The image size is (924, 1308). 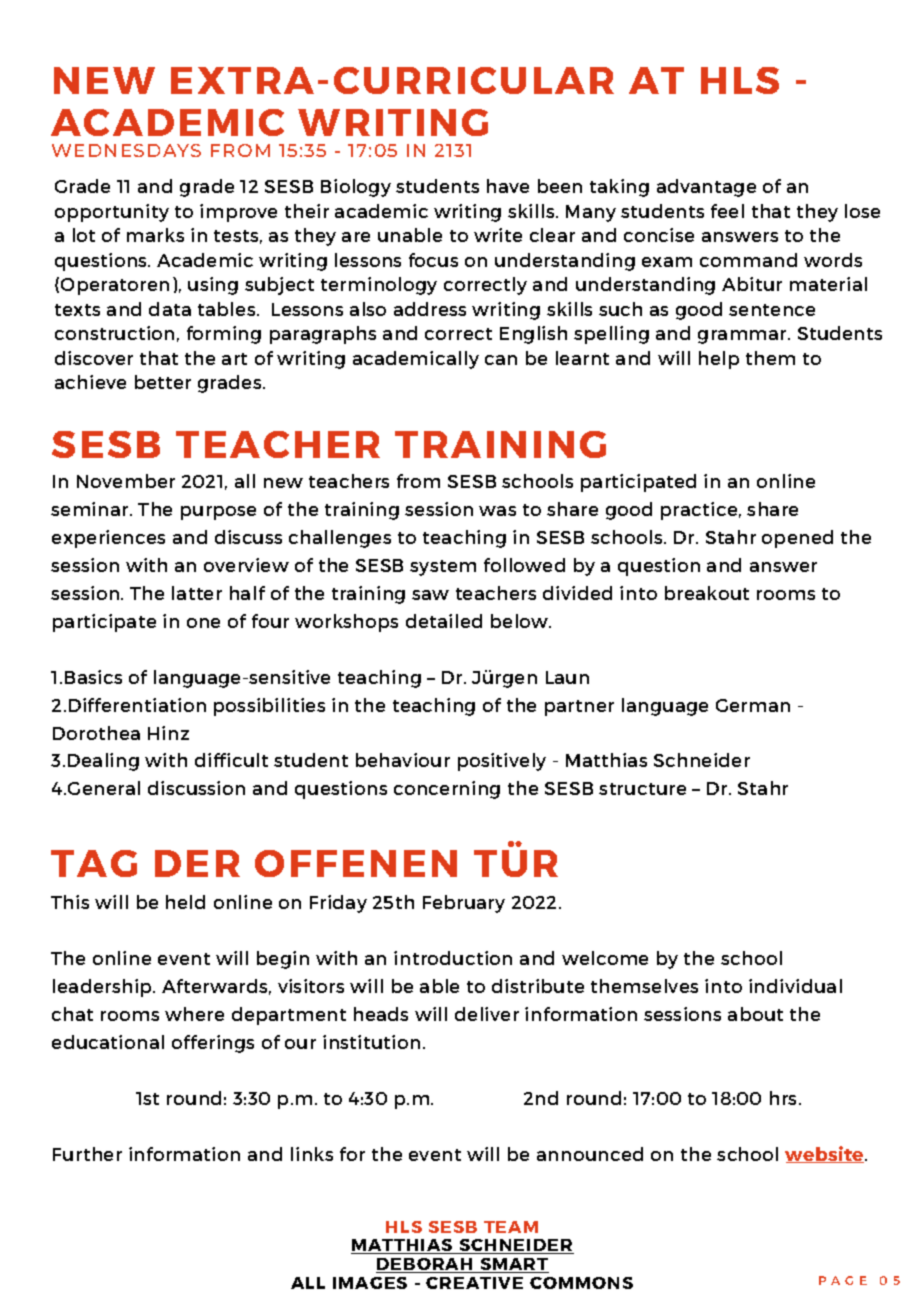 I want to click on have, so click(x=508, y=186).
